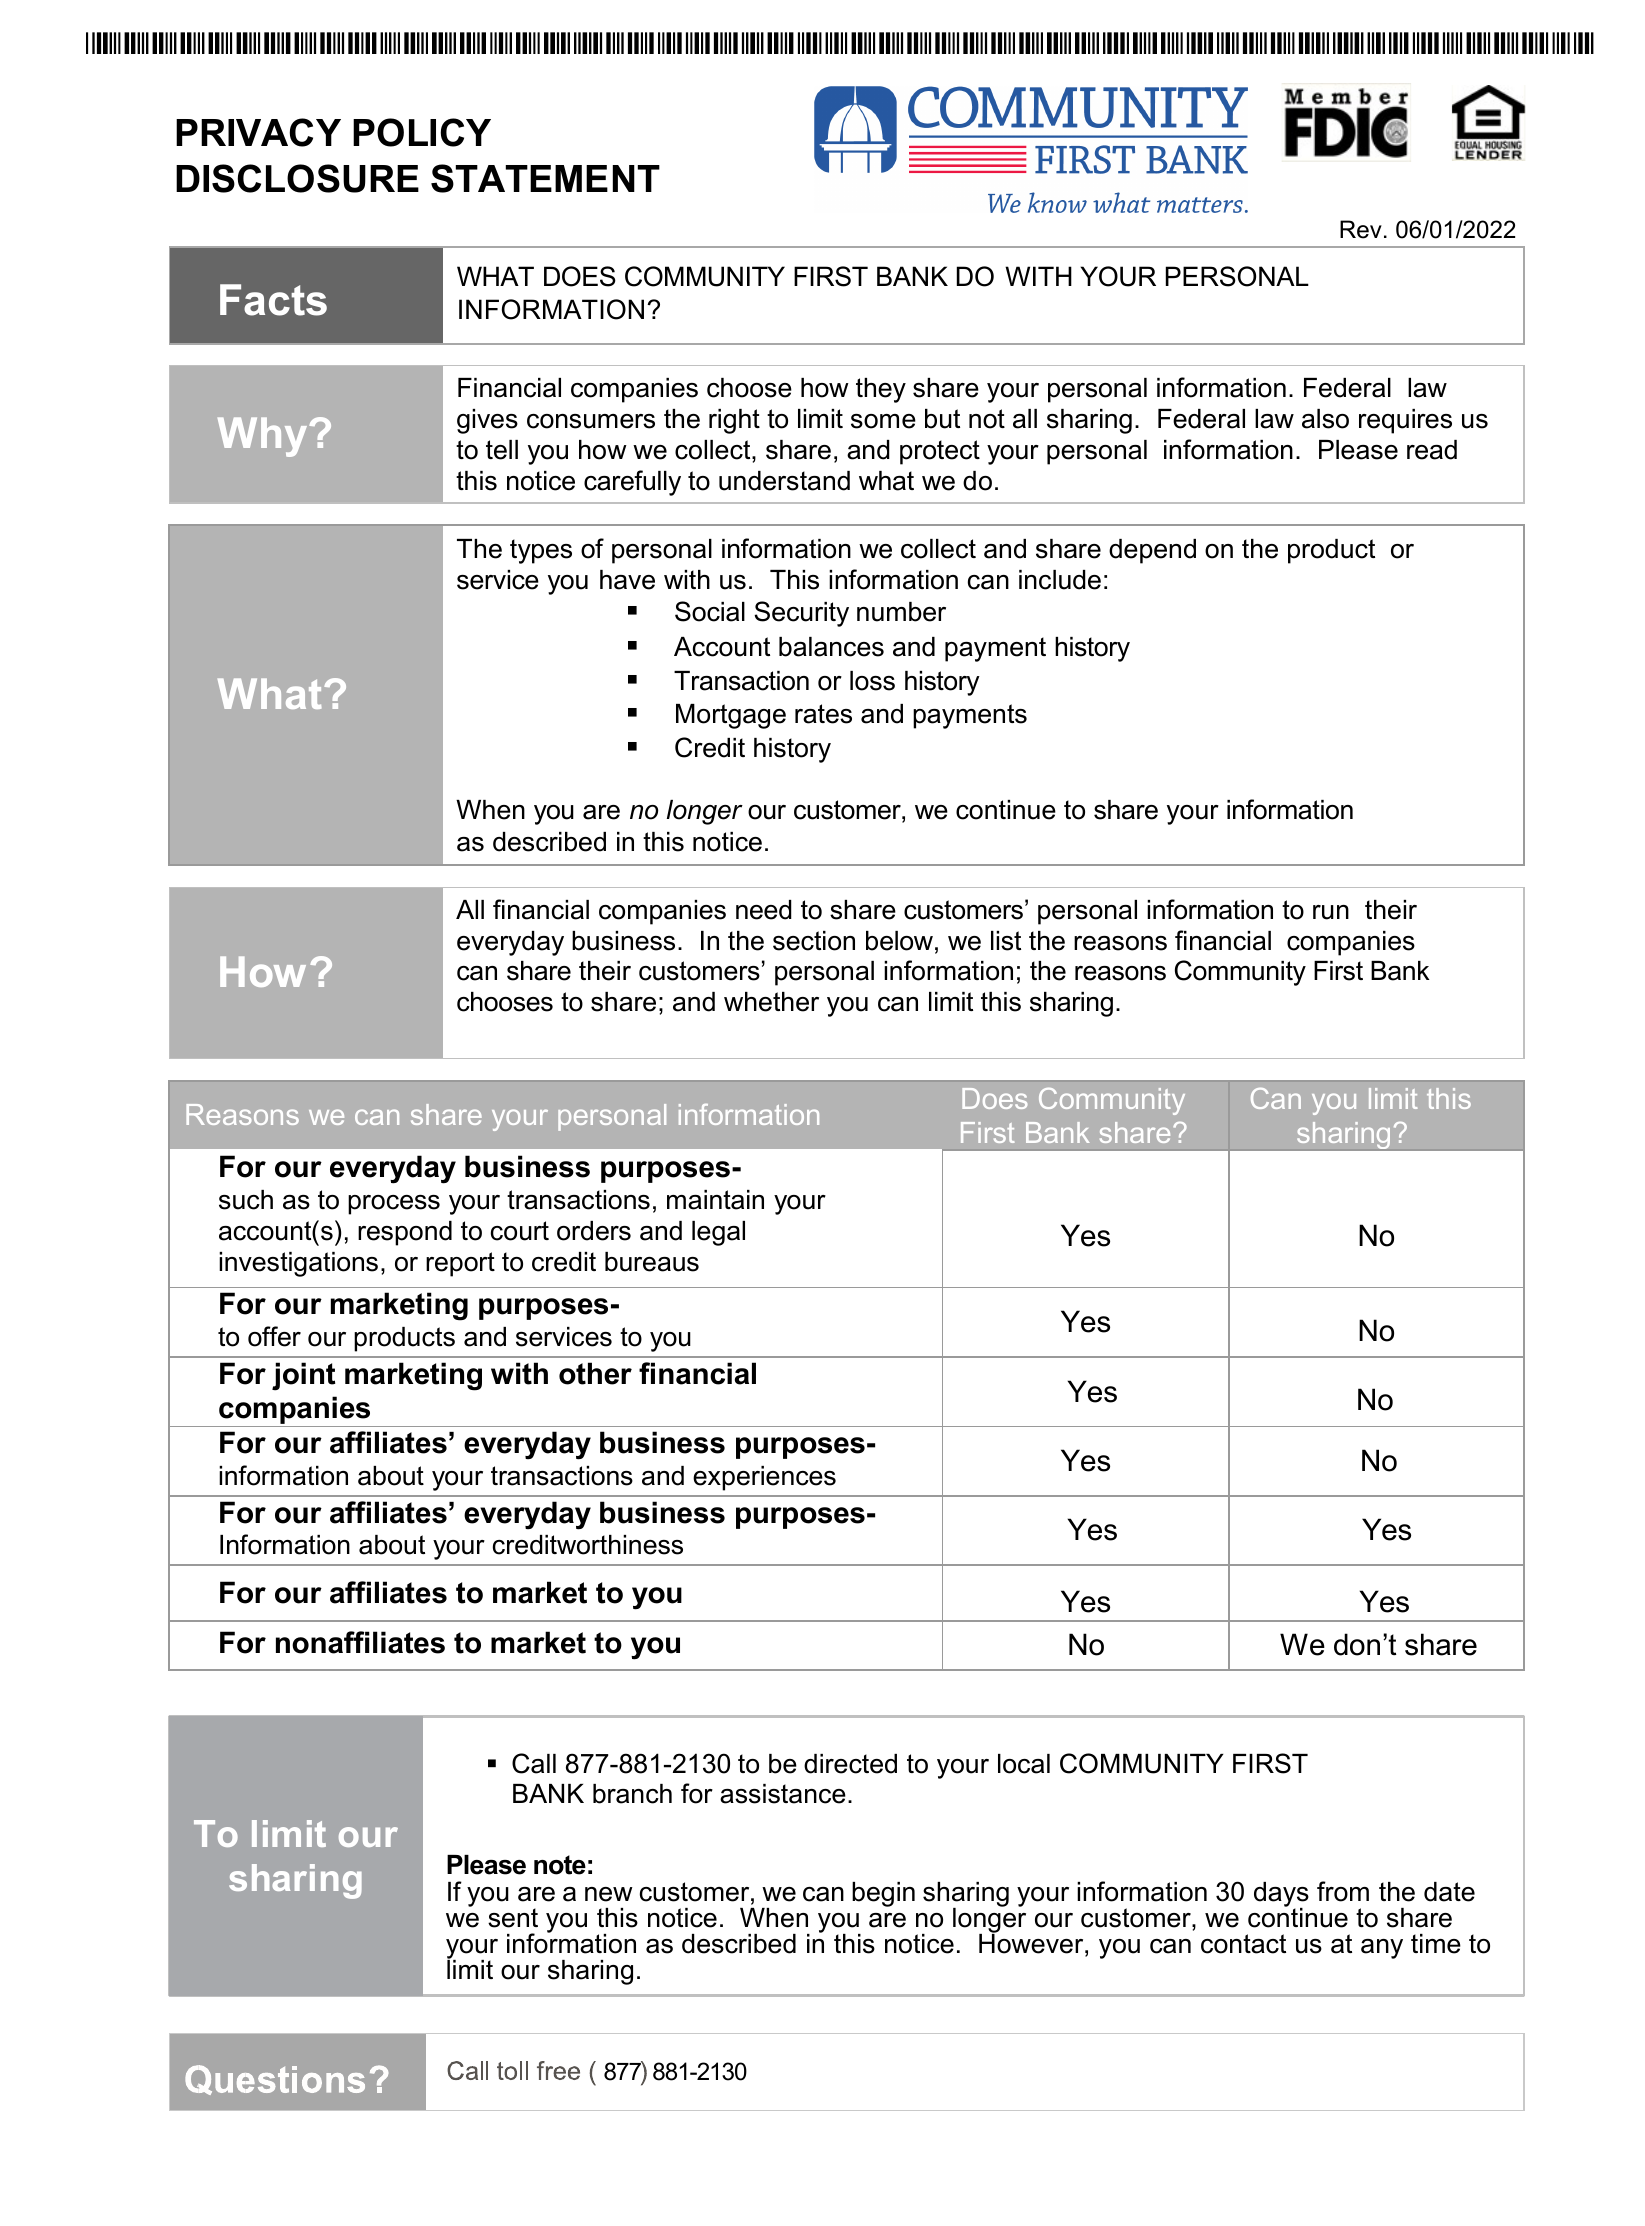 Image resolution: width=1645 pixels, height=2226 pixels. I want to click on joint, so click(303, 1376).
